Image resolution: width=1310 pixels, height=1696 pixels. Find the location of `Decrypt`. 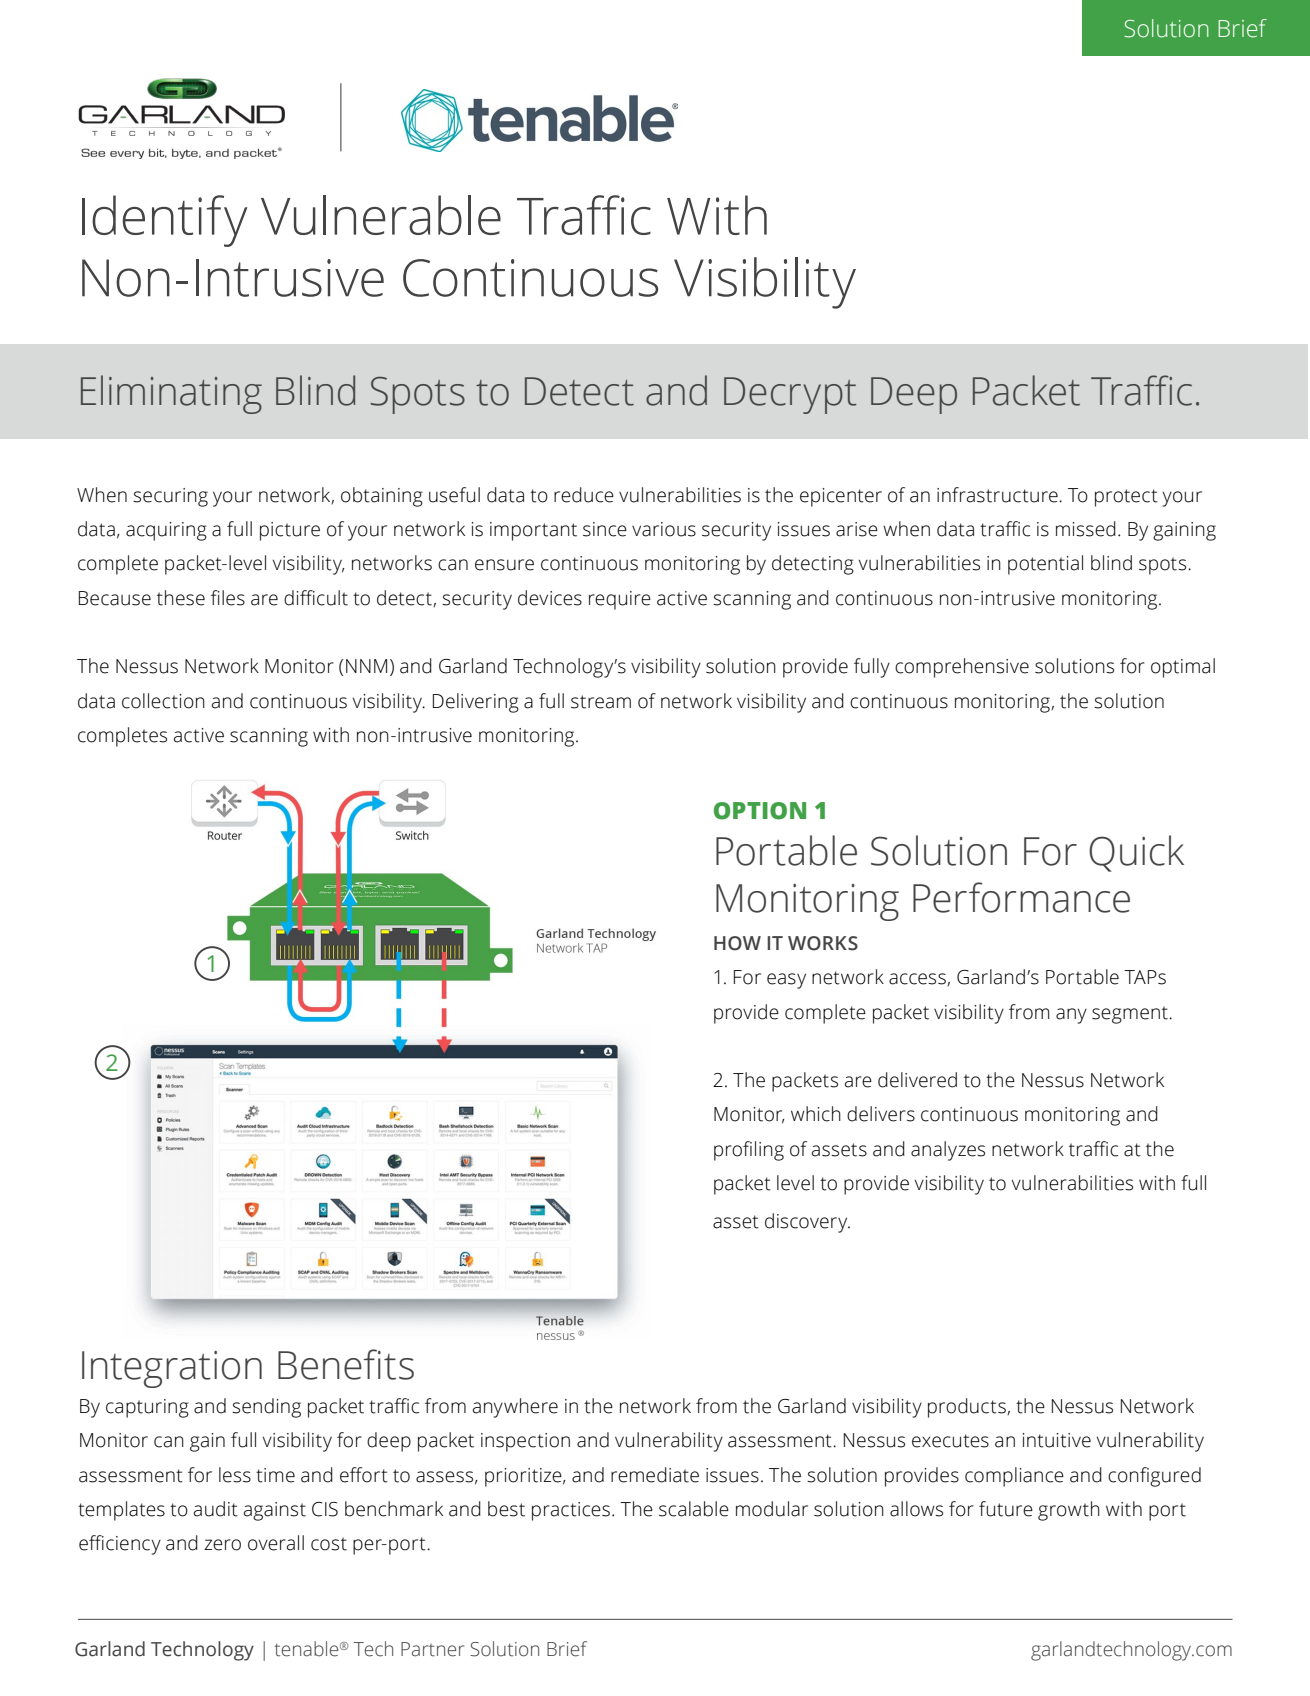

Decrypt is located at coordinates (790, 395).
